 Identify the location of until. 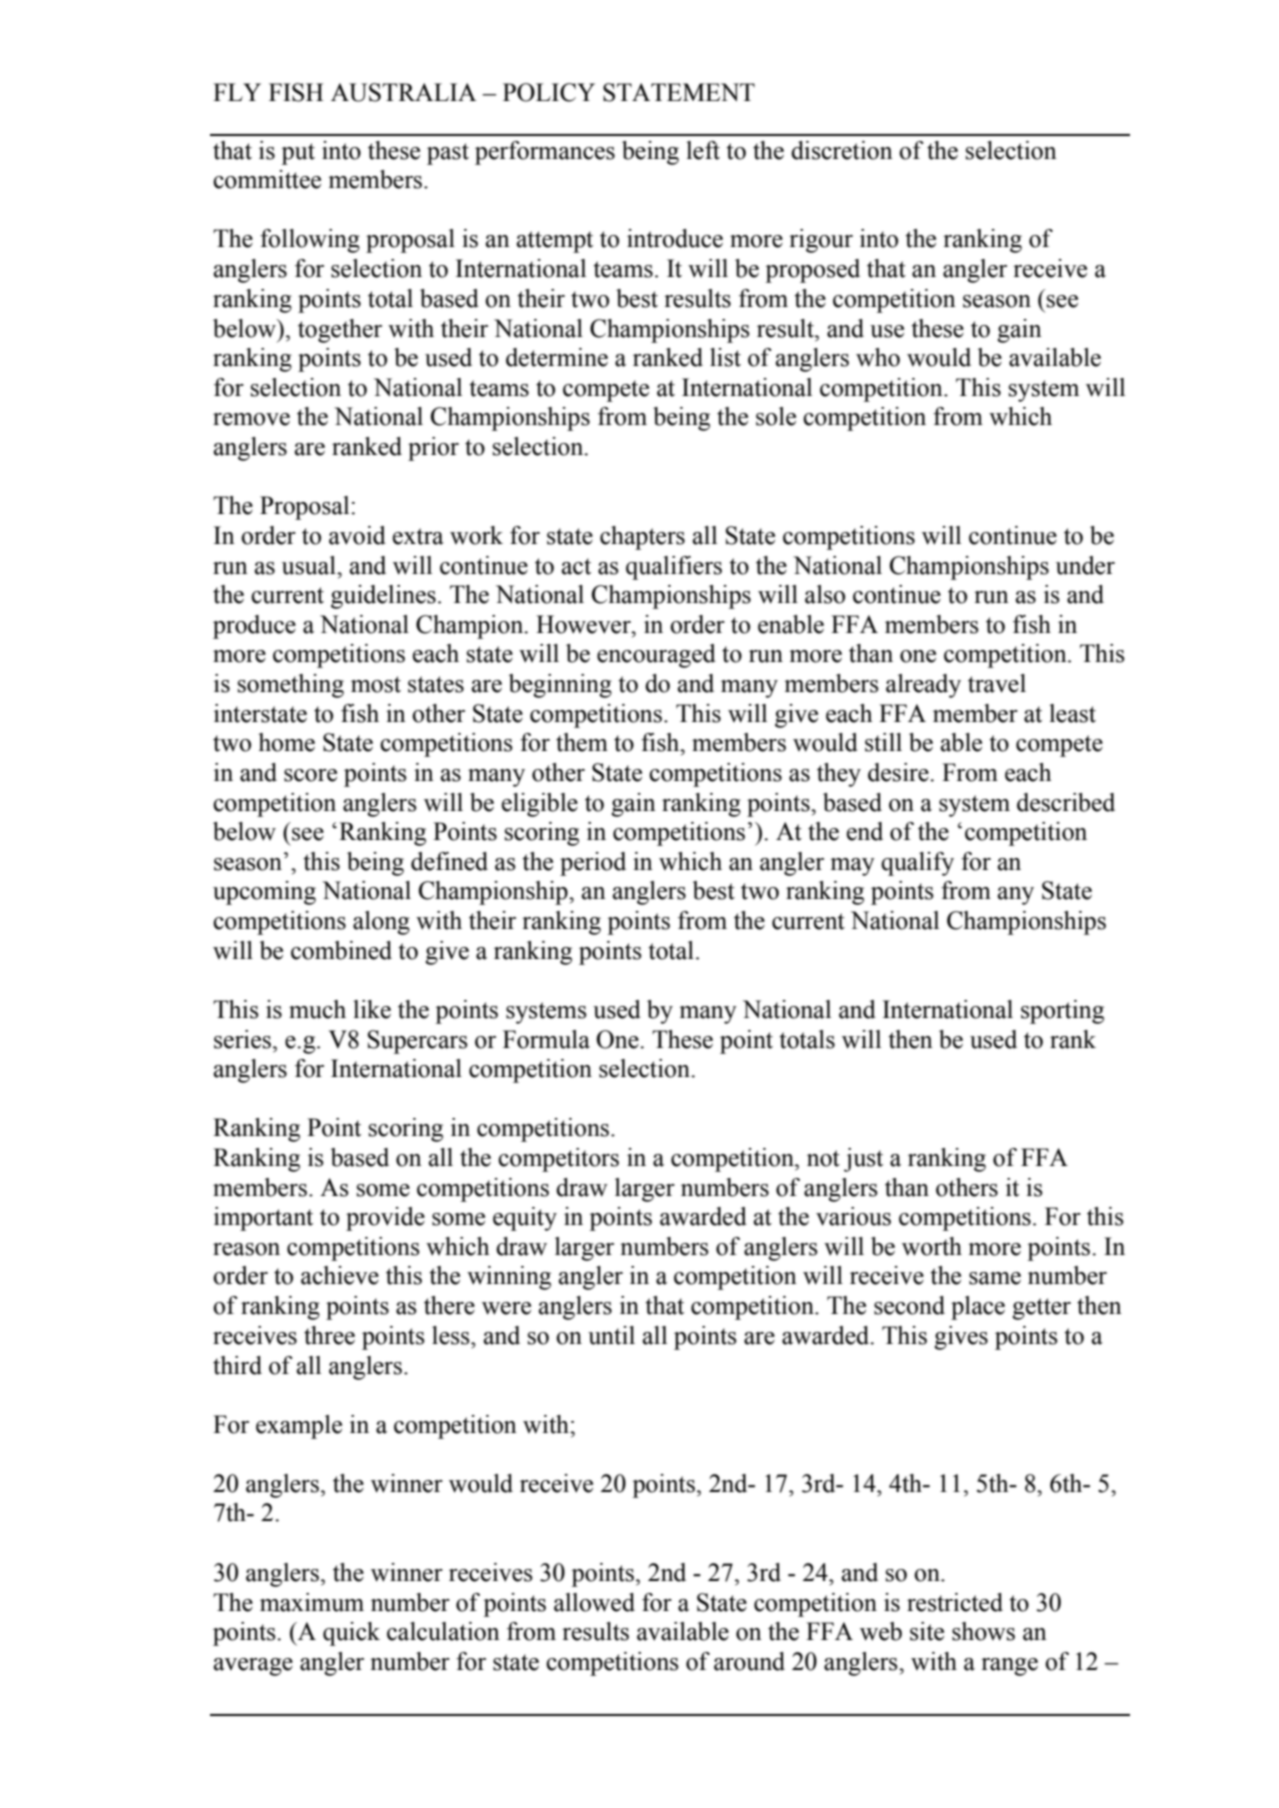
(611, 1335).
